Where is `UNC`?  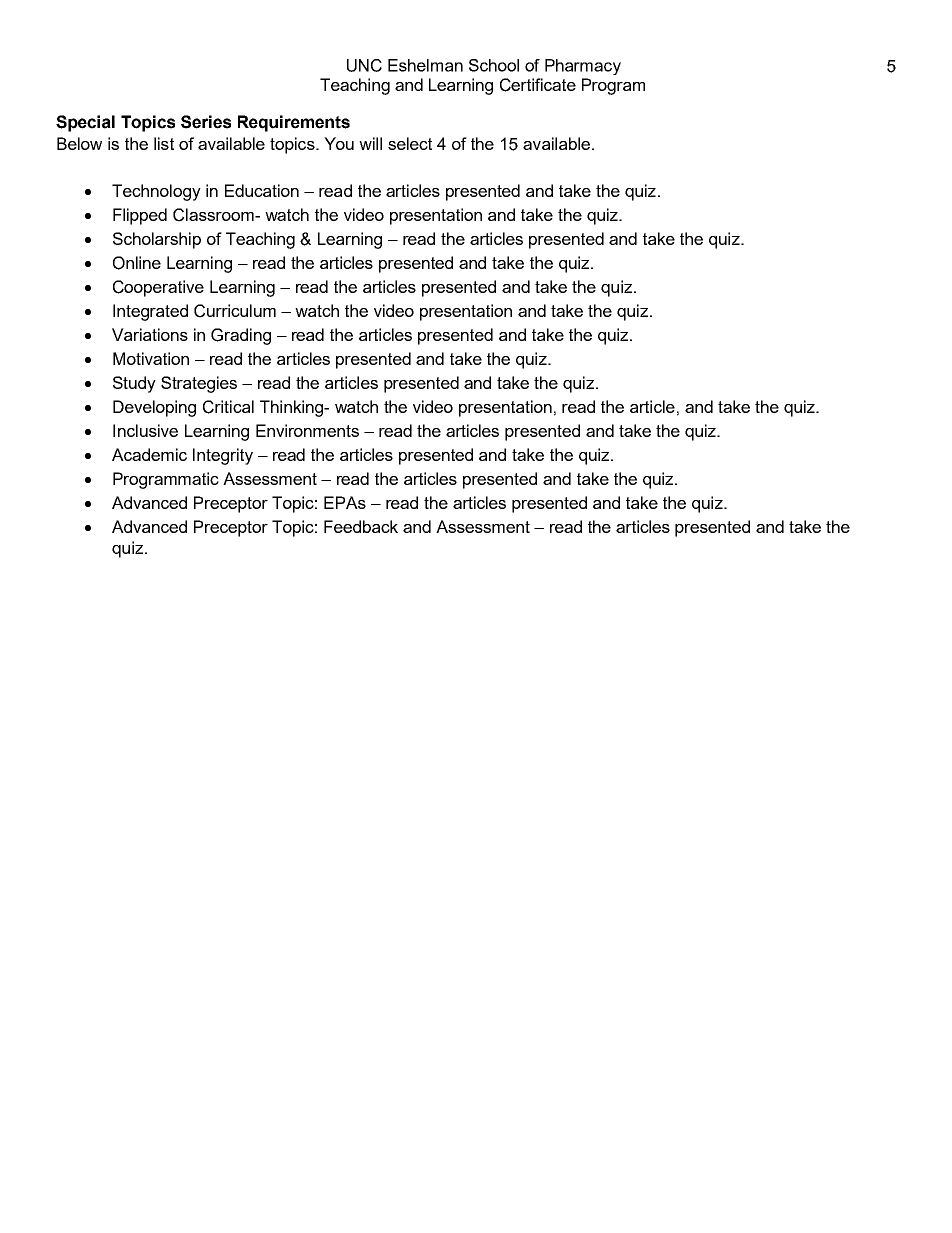
UNC is located at coordinates (364, 65).
